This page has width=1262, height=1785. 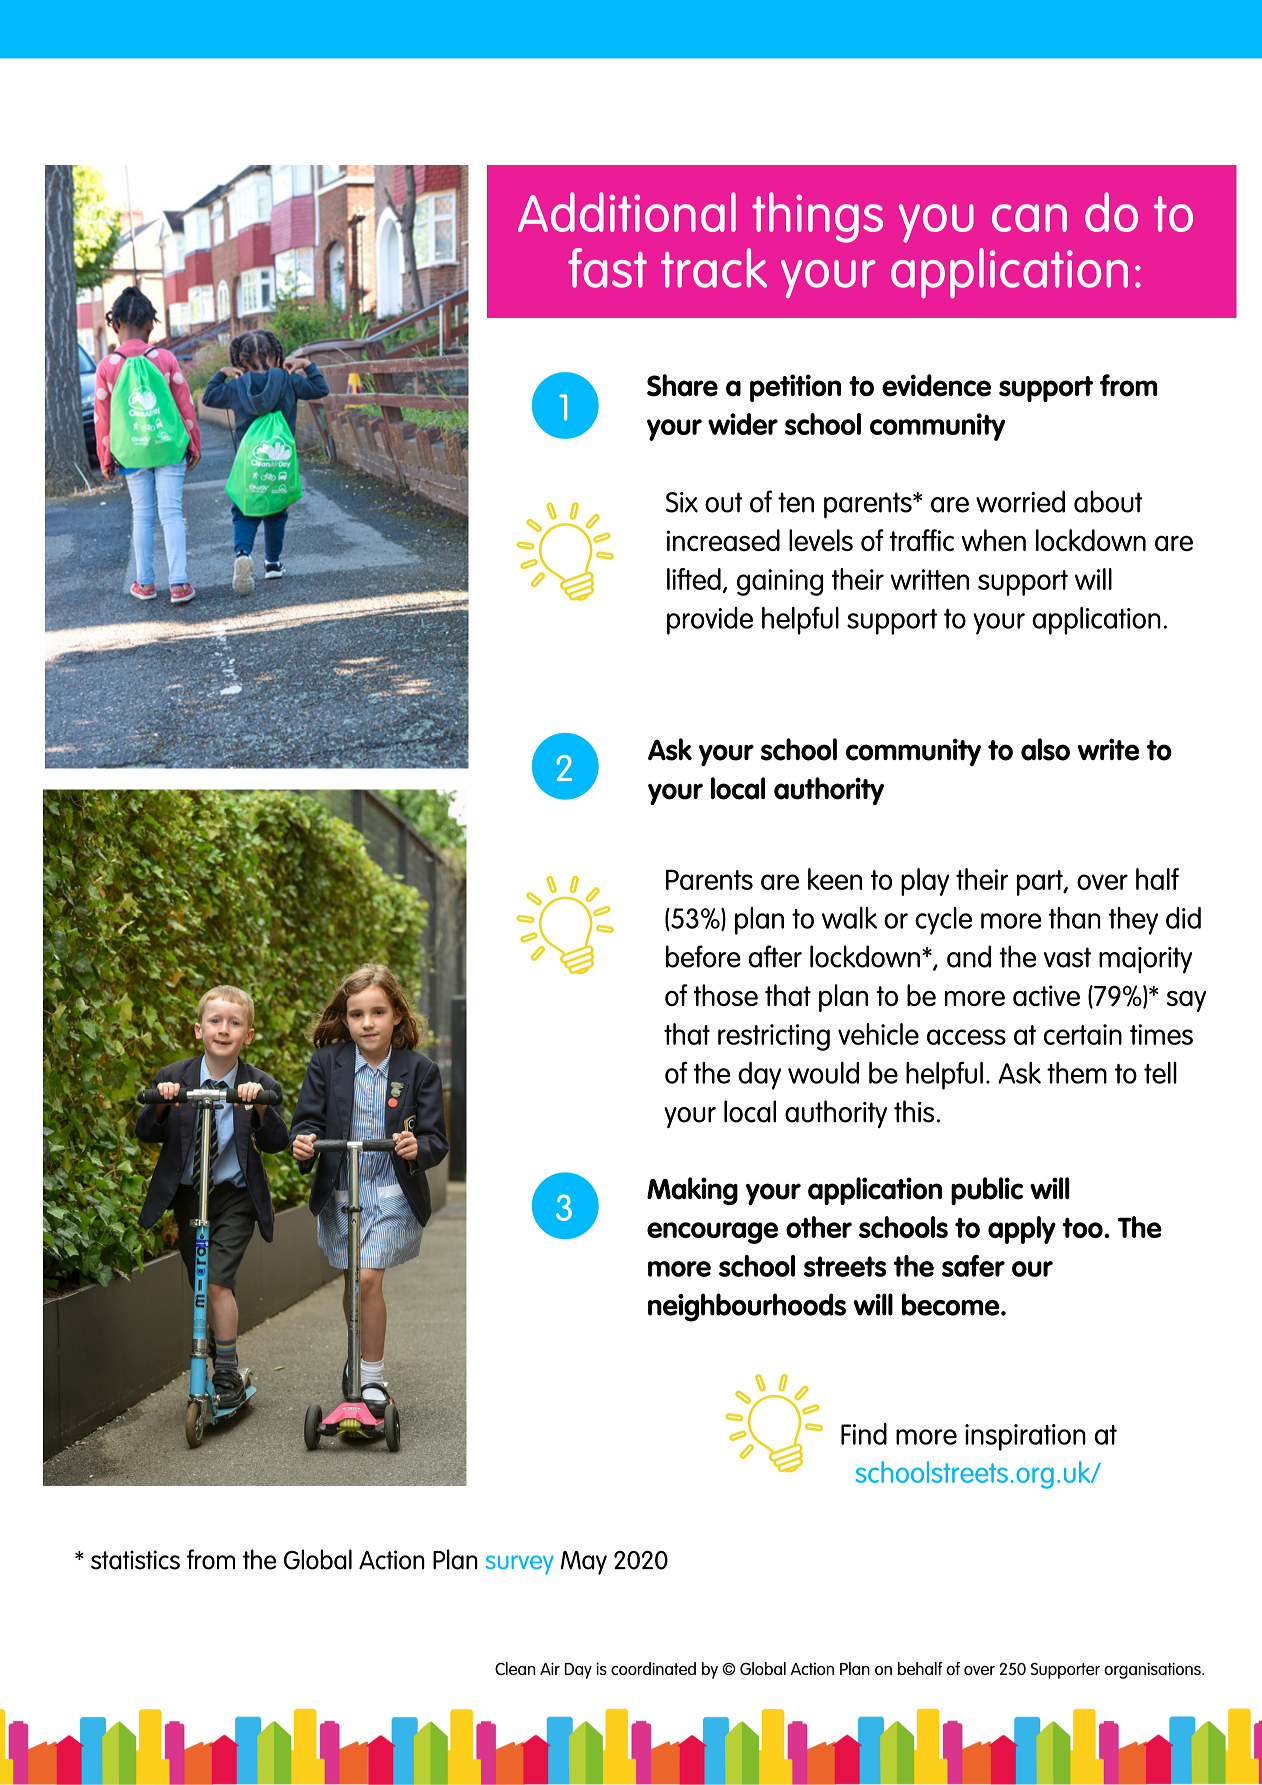 I want to click on Making, so click(x=692, y=1191).
